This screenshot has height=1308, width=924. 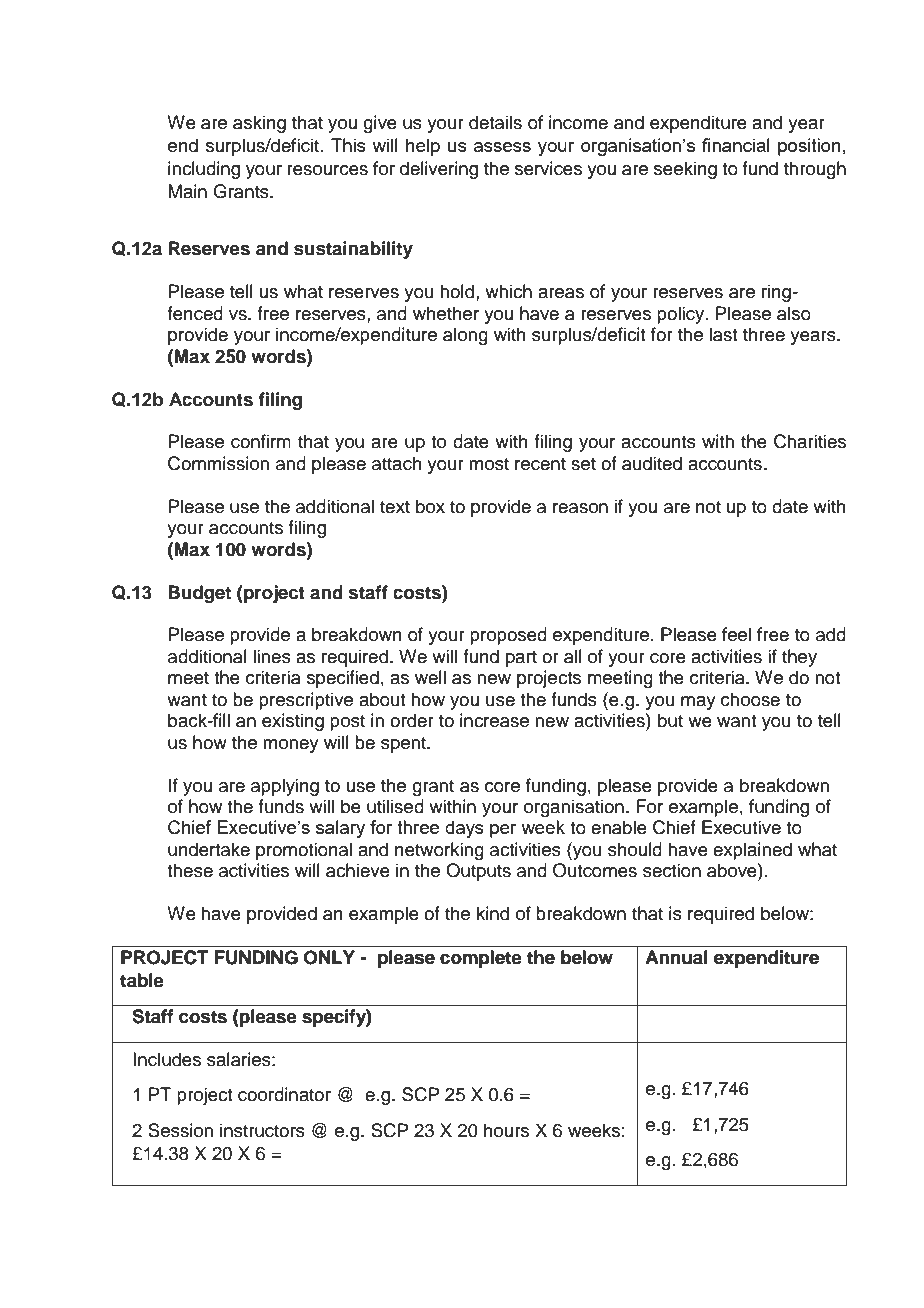 I want to click on financial, so click(x=736, y=145).
